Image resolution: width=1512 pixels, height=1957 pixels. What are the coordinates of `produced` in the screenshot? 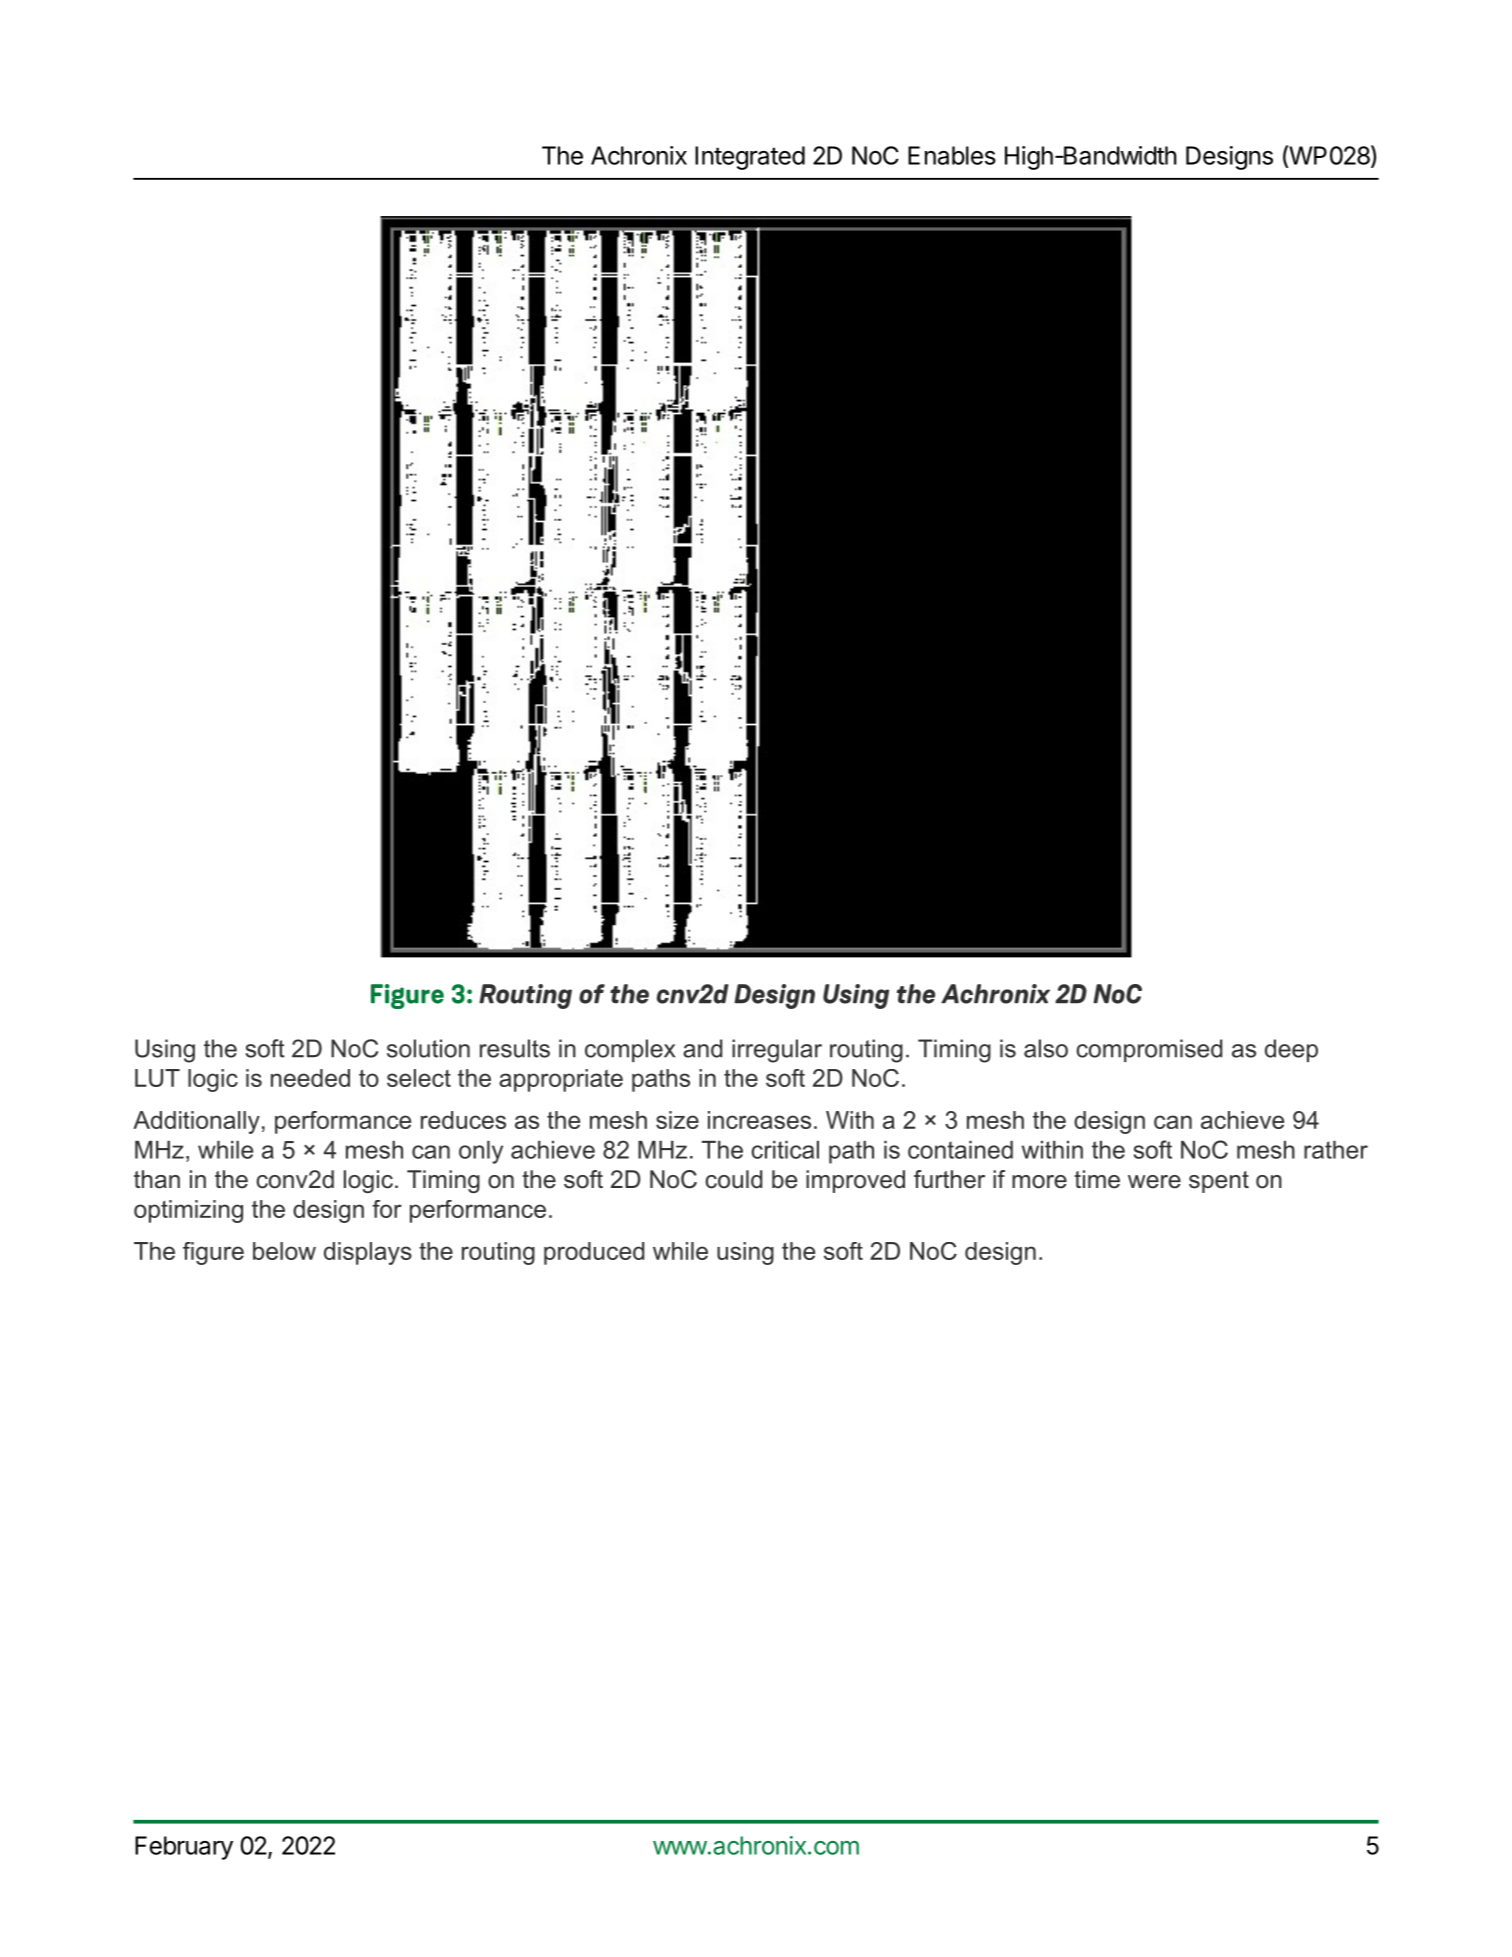 It's located at (594, 1253).
